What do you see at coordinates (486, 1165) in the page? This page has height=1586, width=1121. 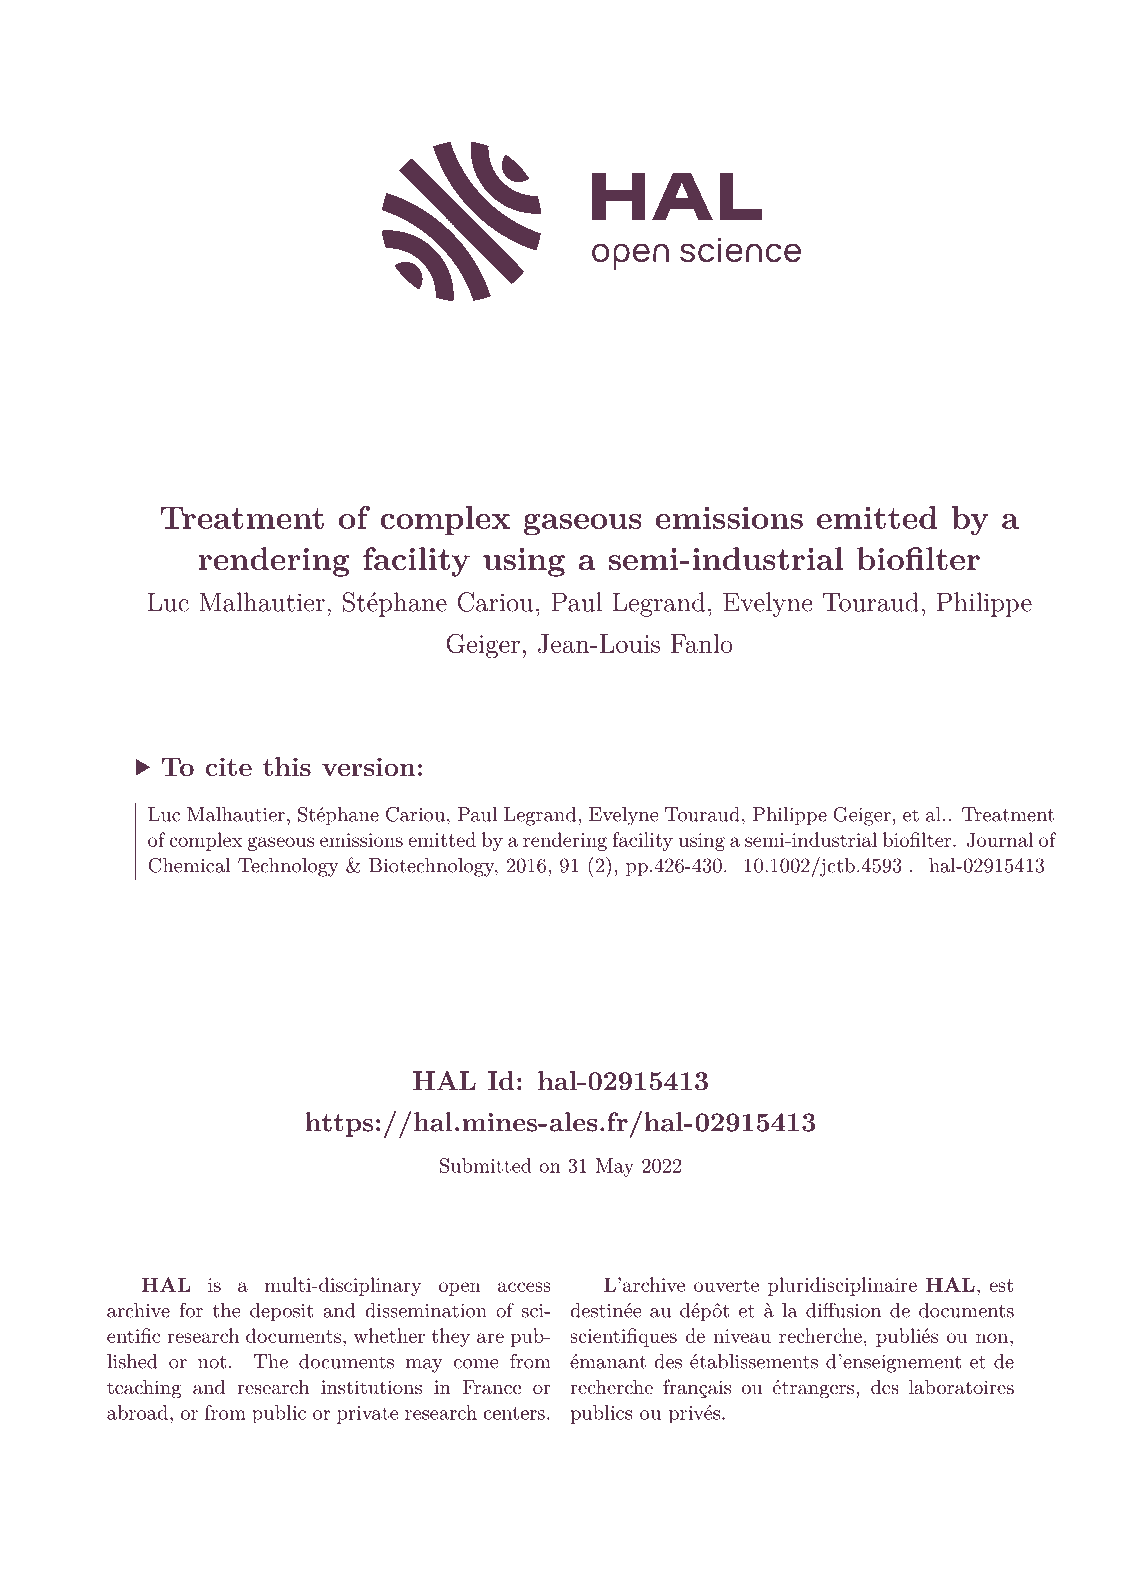 I see `Submitted` at bounding box center [486, 1165].
